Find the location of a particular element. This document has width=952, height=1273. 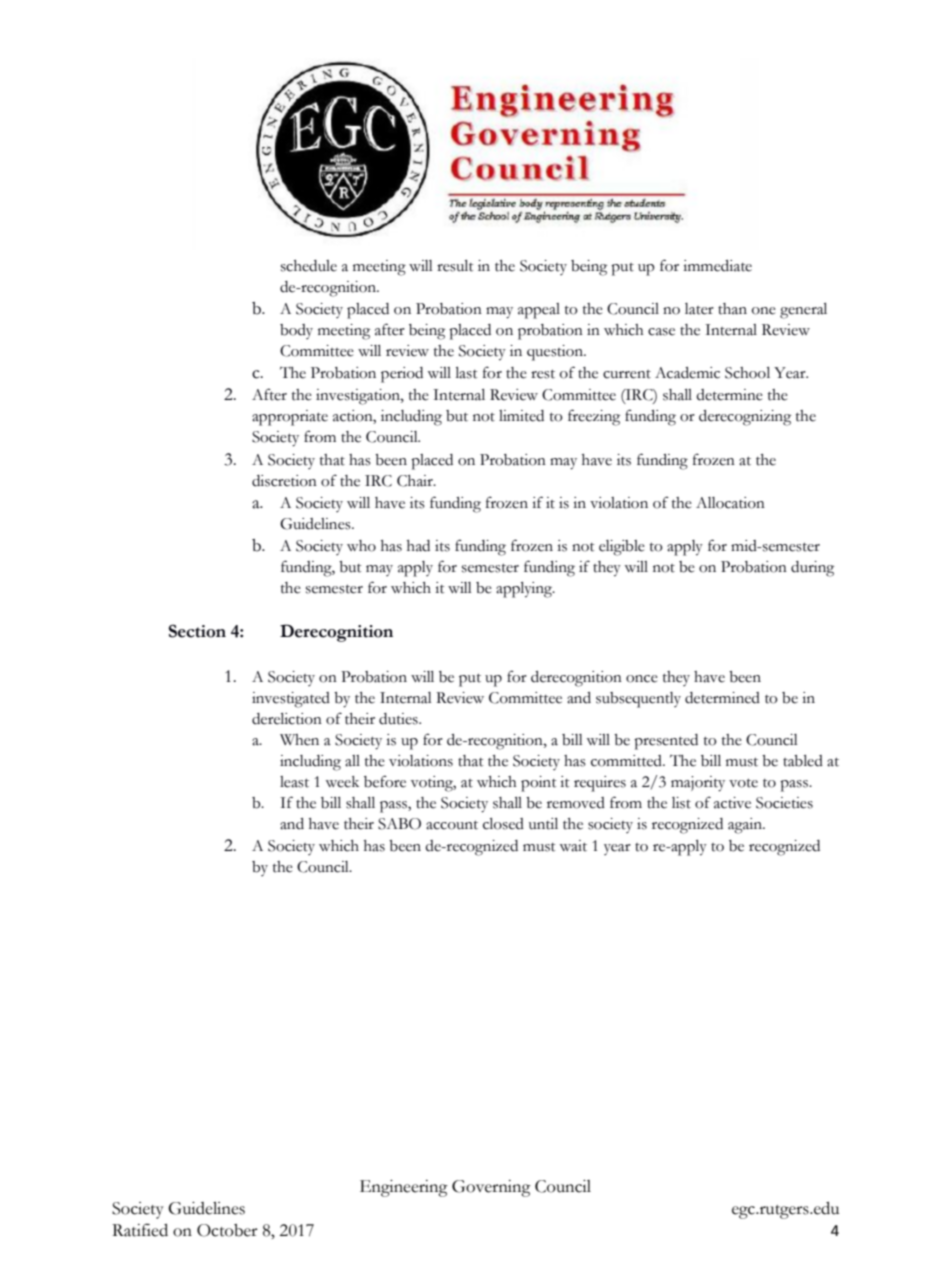

account is located at coordinates (452, 825).
